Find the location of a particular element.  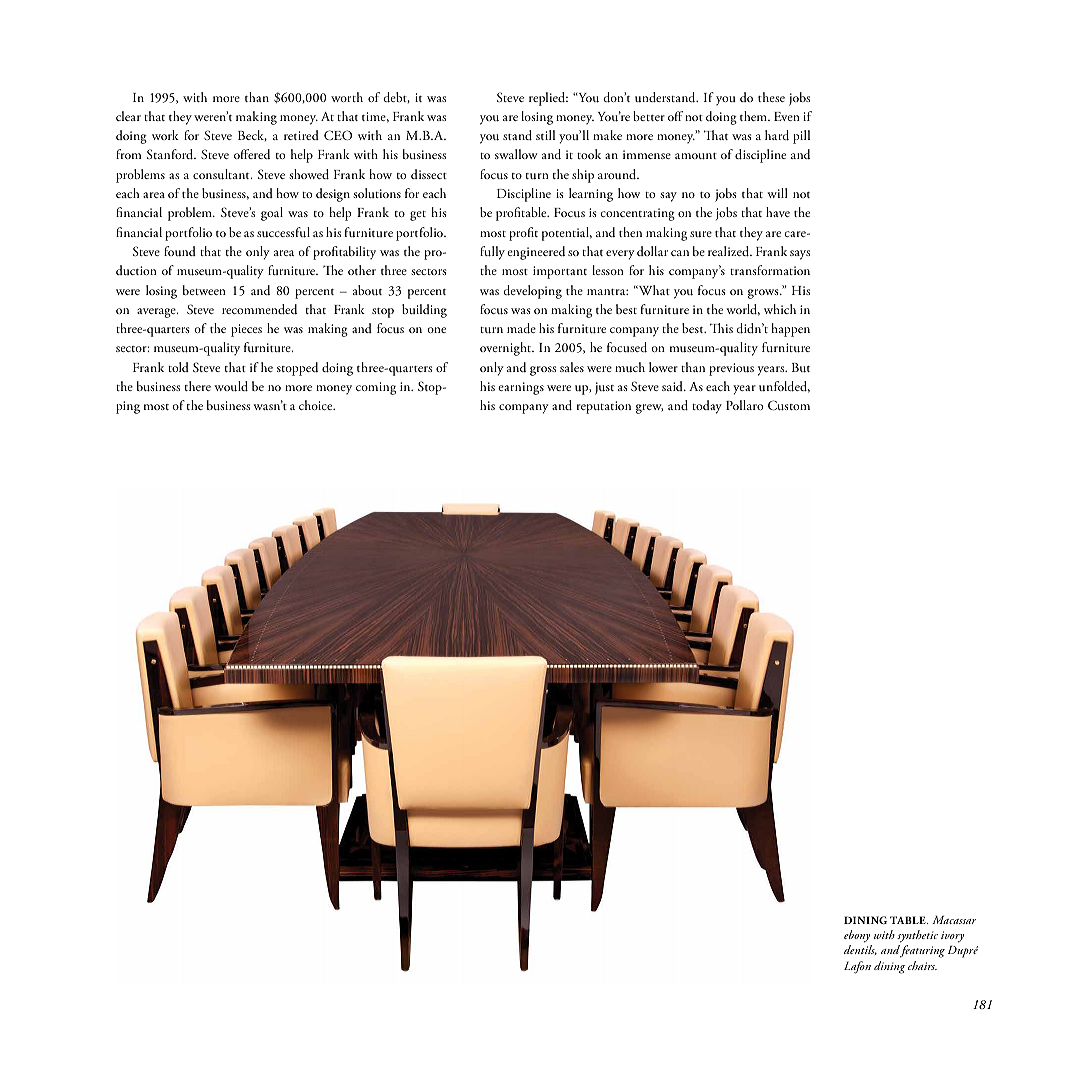

ebony is located at coordinates (858, 938).
